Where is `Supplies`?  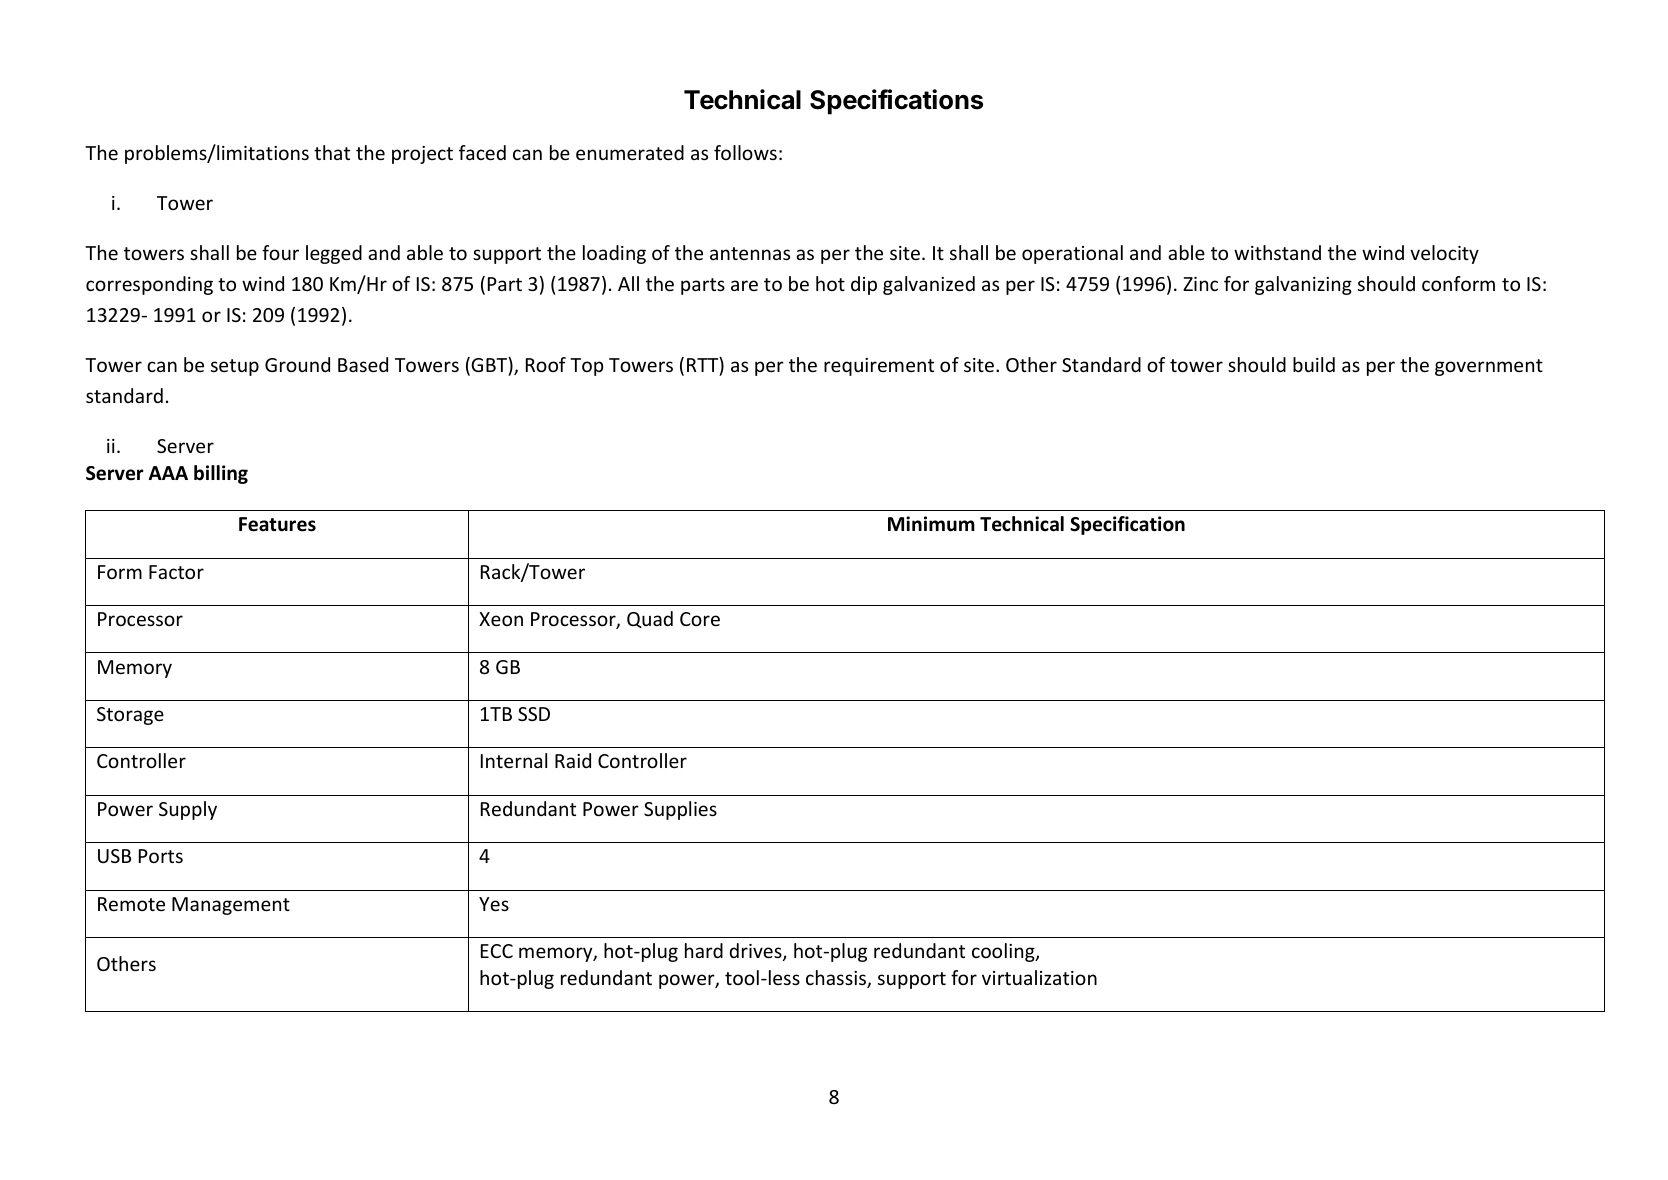
Supplies is located at coordinates (680, 810).
